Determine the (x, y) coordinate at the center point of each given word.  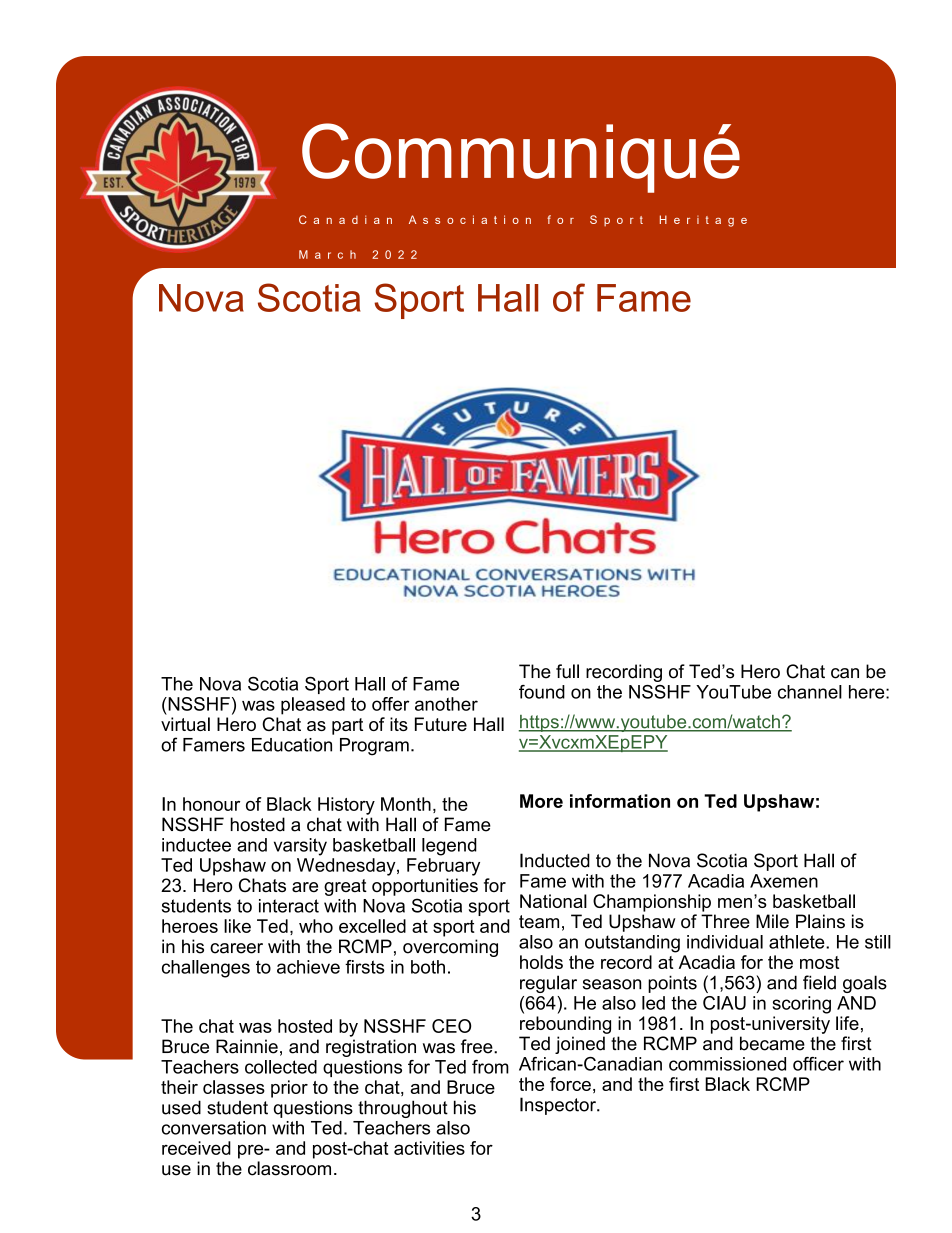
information (620, 801)
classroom (289, 1168)
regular (548, 984)
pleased (313, 706)
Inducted (555, 860)
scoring (802, 1005)
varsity (300, 847)
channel (810, 692)
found (542, 692)
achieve (308, 967)
